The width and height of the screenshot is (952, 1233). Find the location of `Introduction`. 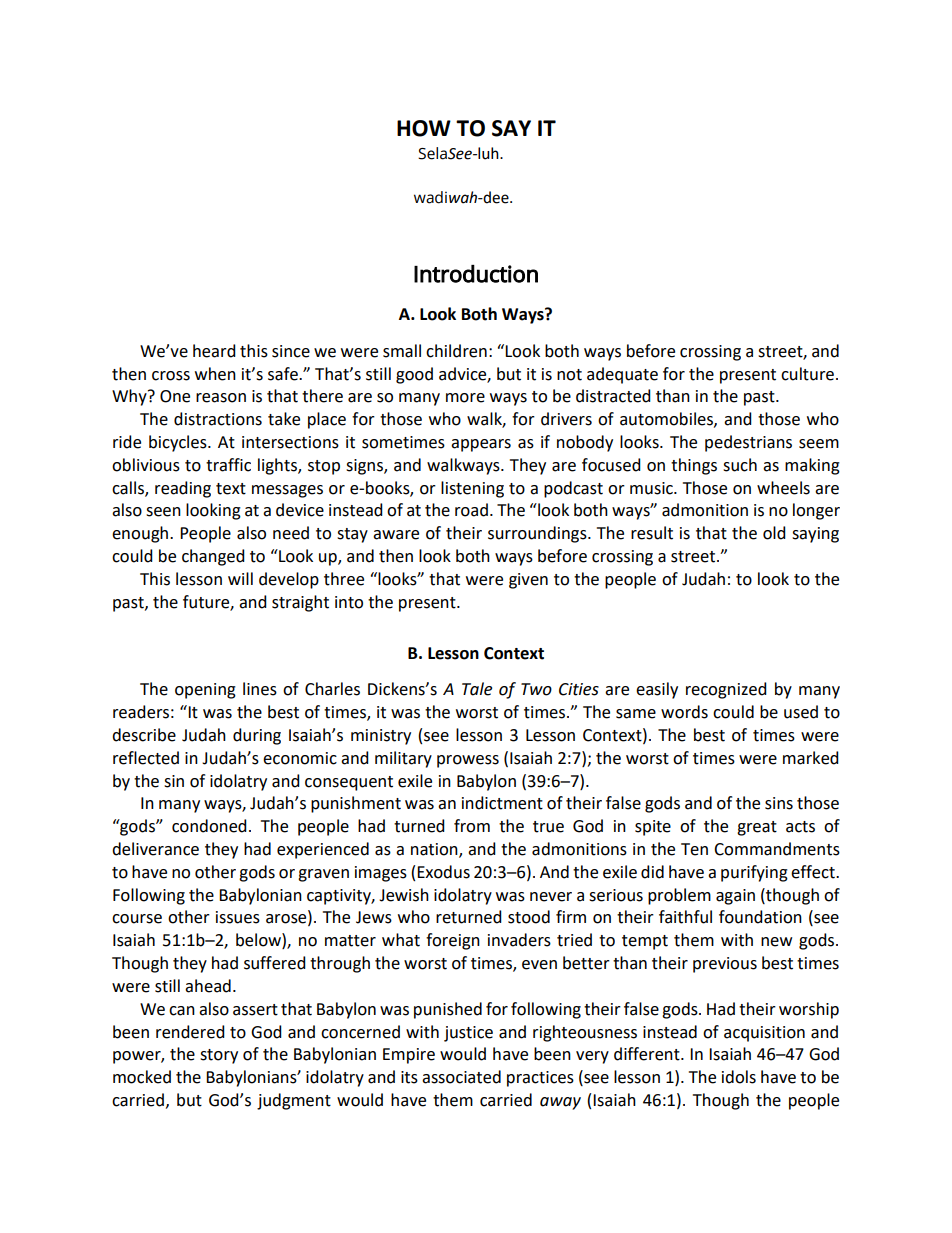

Introduction is located at coordinates (476, 274).
